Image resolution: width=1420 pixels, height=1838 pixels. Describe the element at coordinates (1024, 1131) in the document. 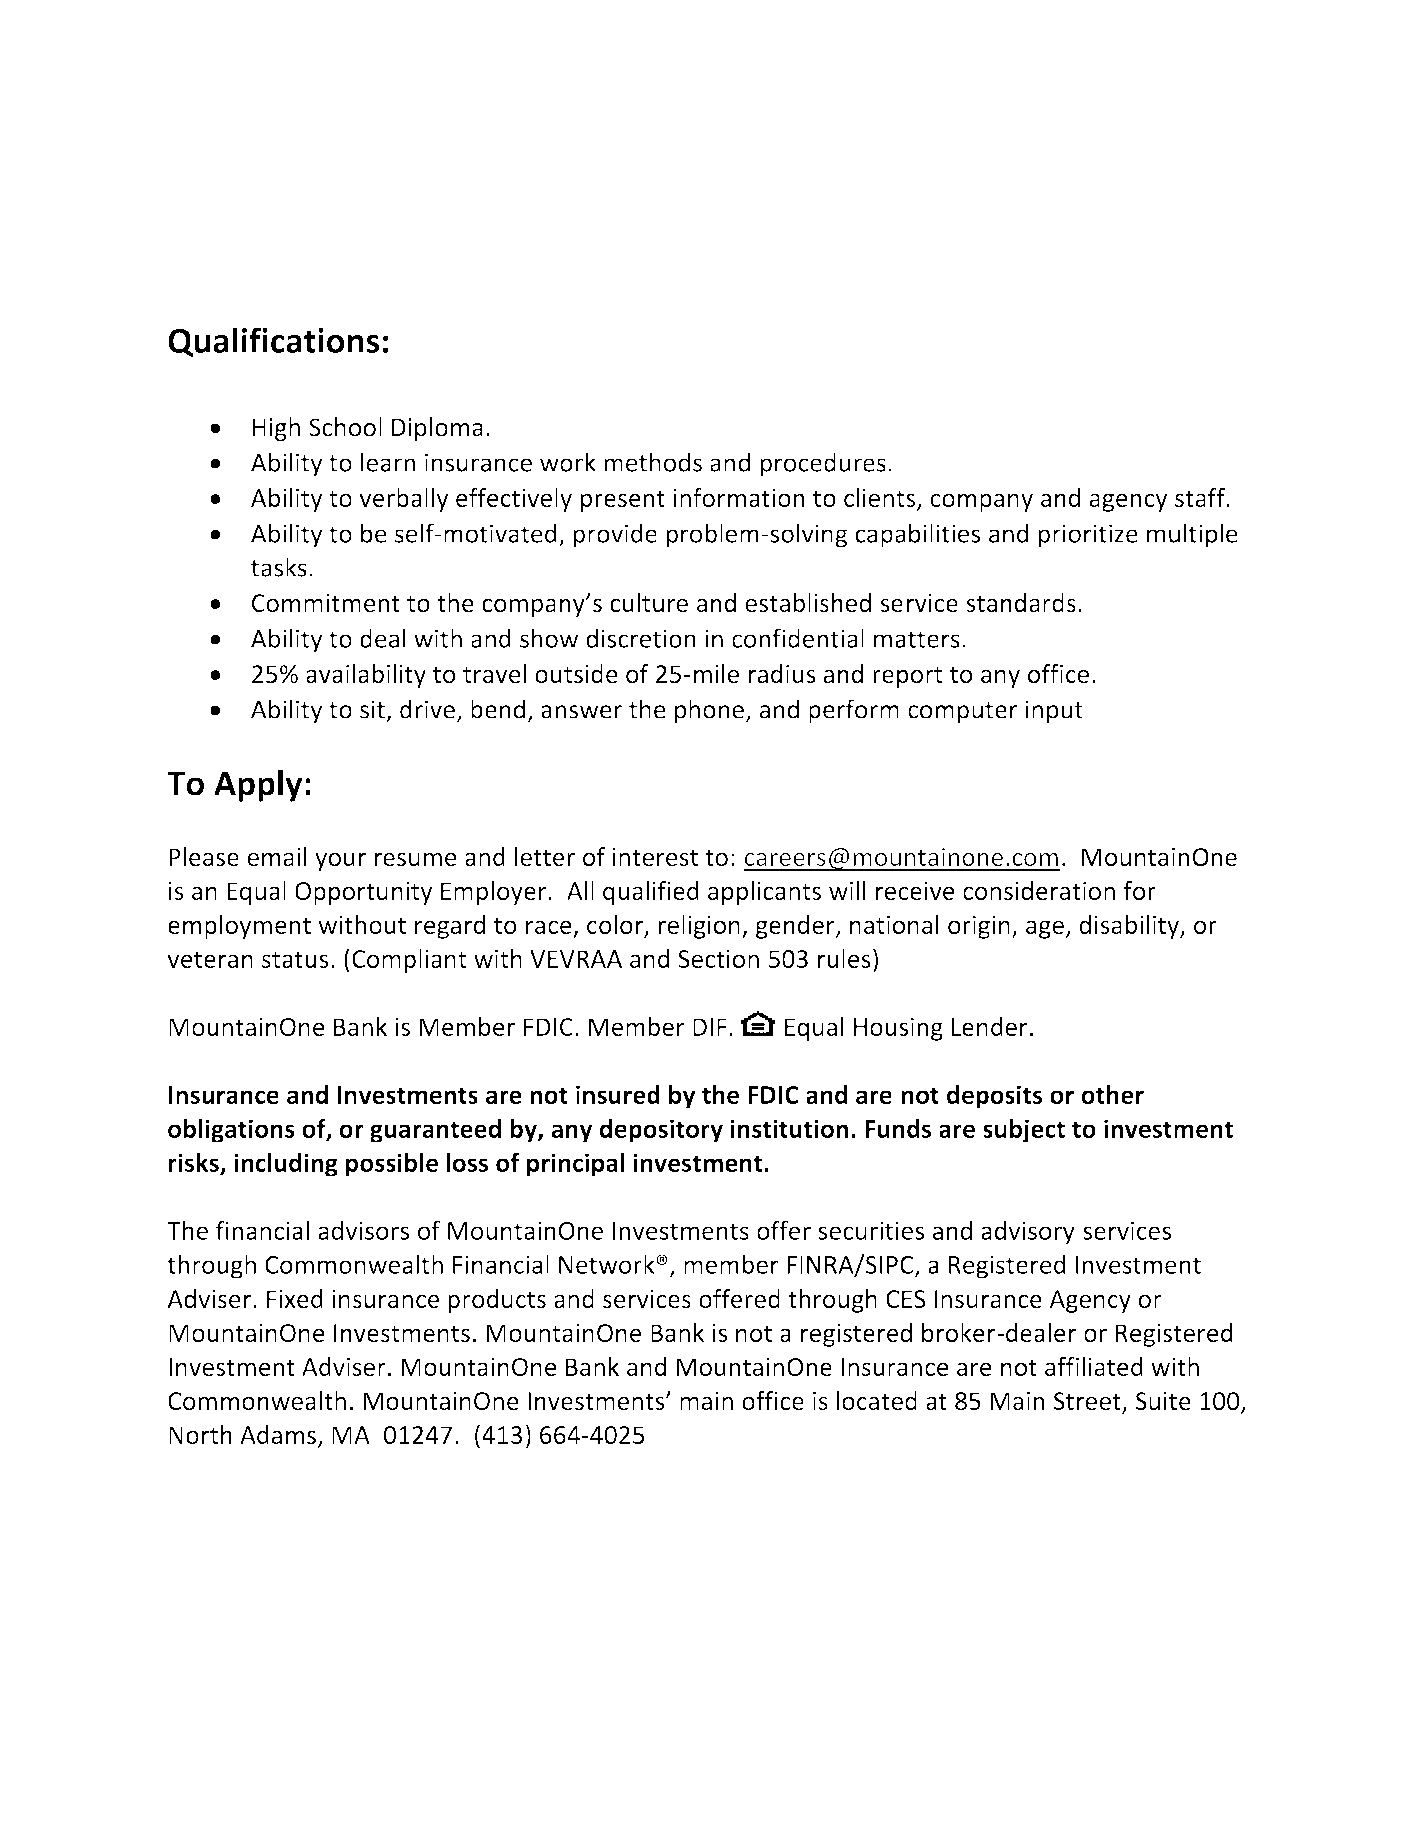

I see `subject` at that location.
